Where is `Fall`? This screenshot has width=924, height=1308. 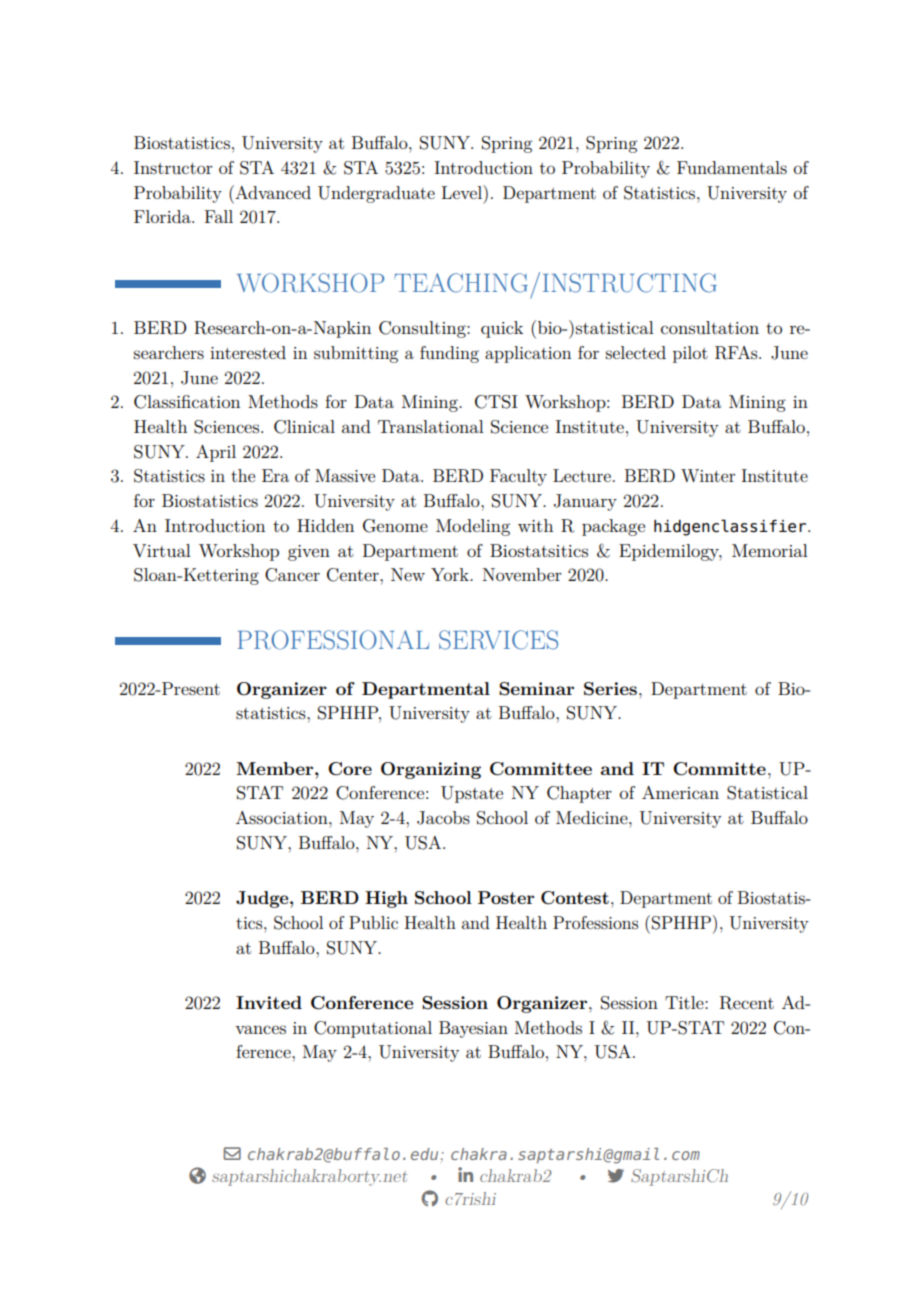 Fall is located at coordinates (219, 216).
